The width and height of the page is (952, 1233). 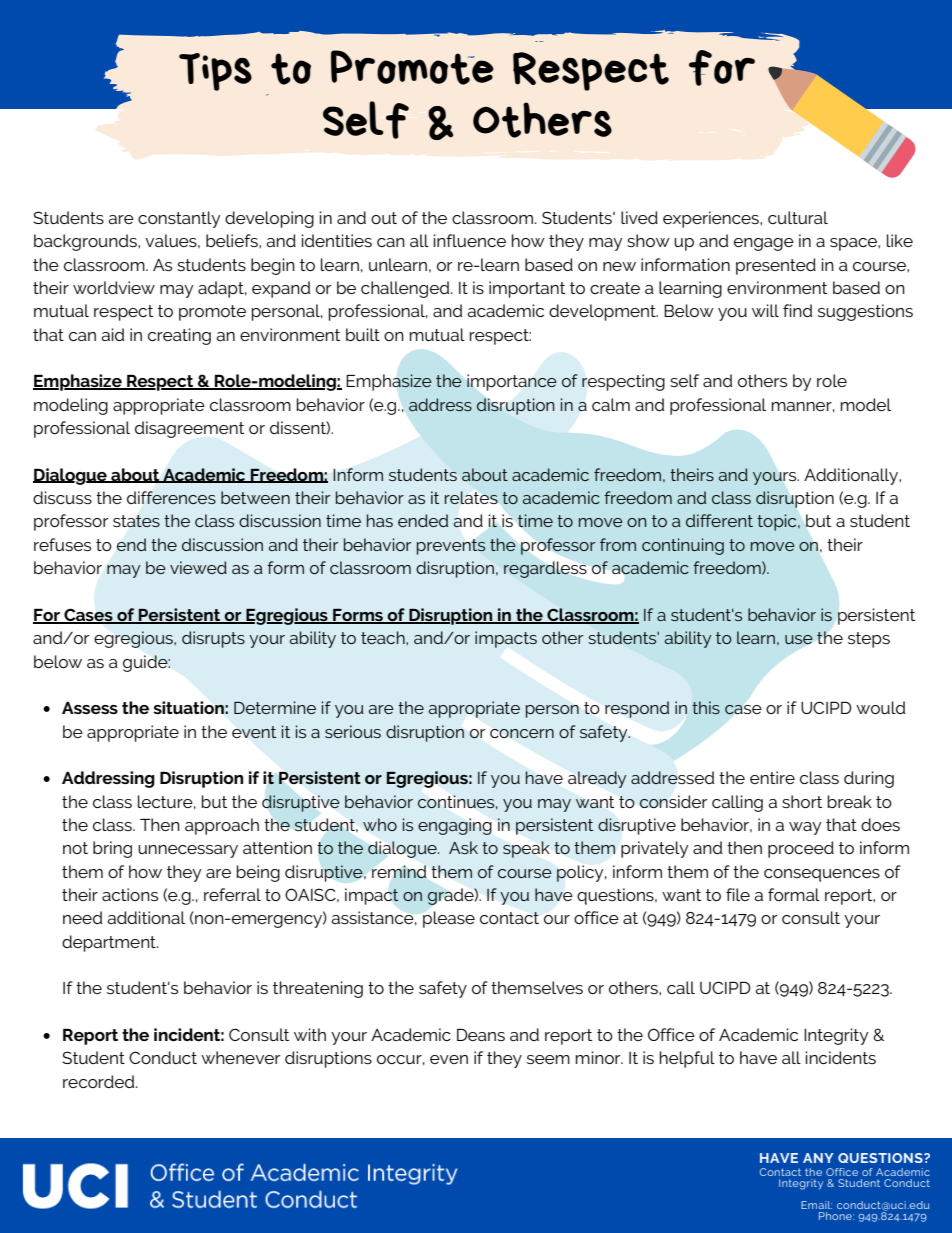 What do you see at coordinates (470, 240) in the page?
I see `influence` at bounding box center [470, 240].
